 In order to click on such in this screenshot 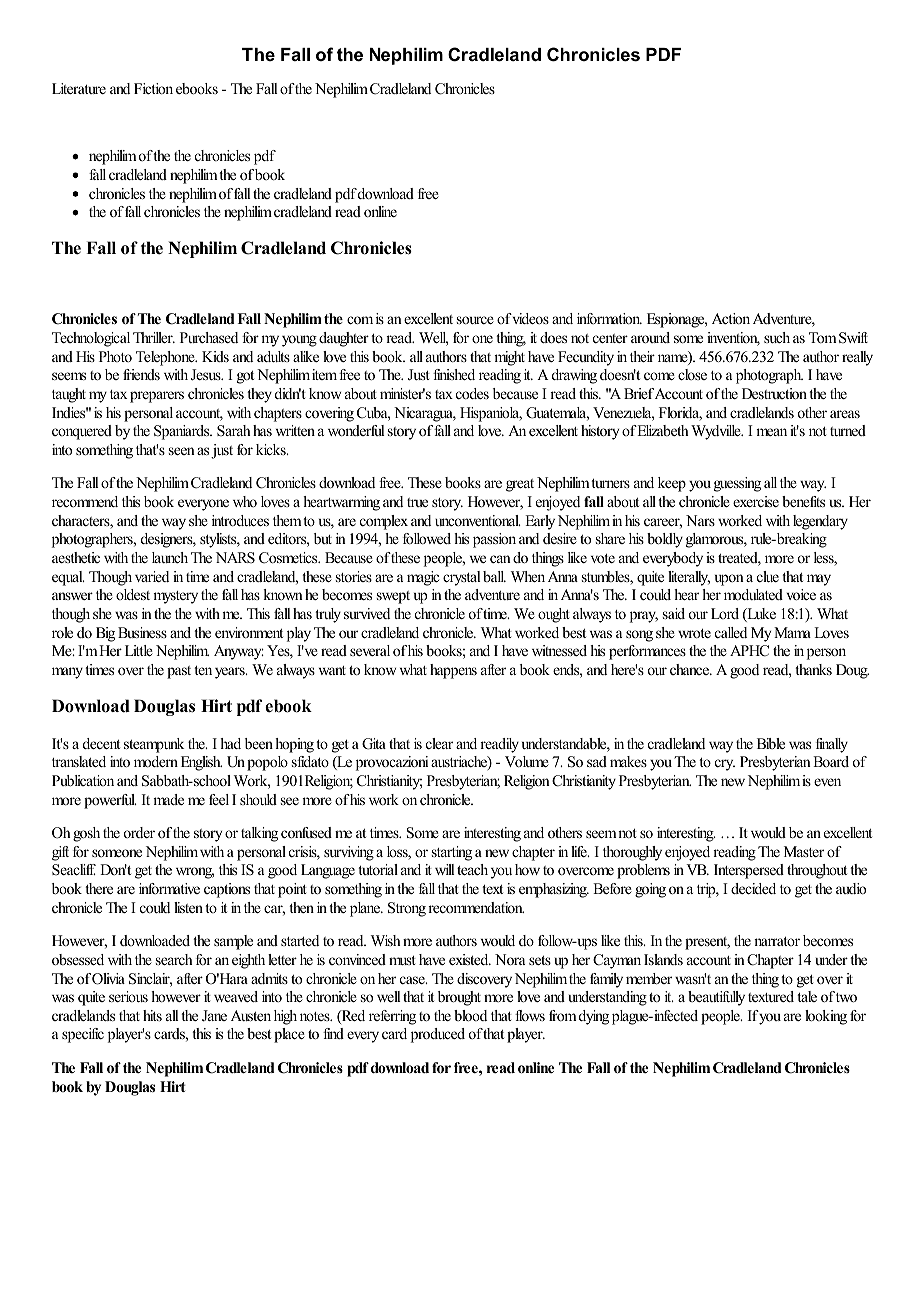, I will do `click(777, 337)`.
